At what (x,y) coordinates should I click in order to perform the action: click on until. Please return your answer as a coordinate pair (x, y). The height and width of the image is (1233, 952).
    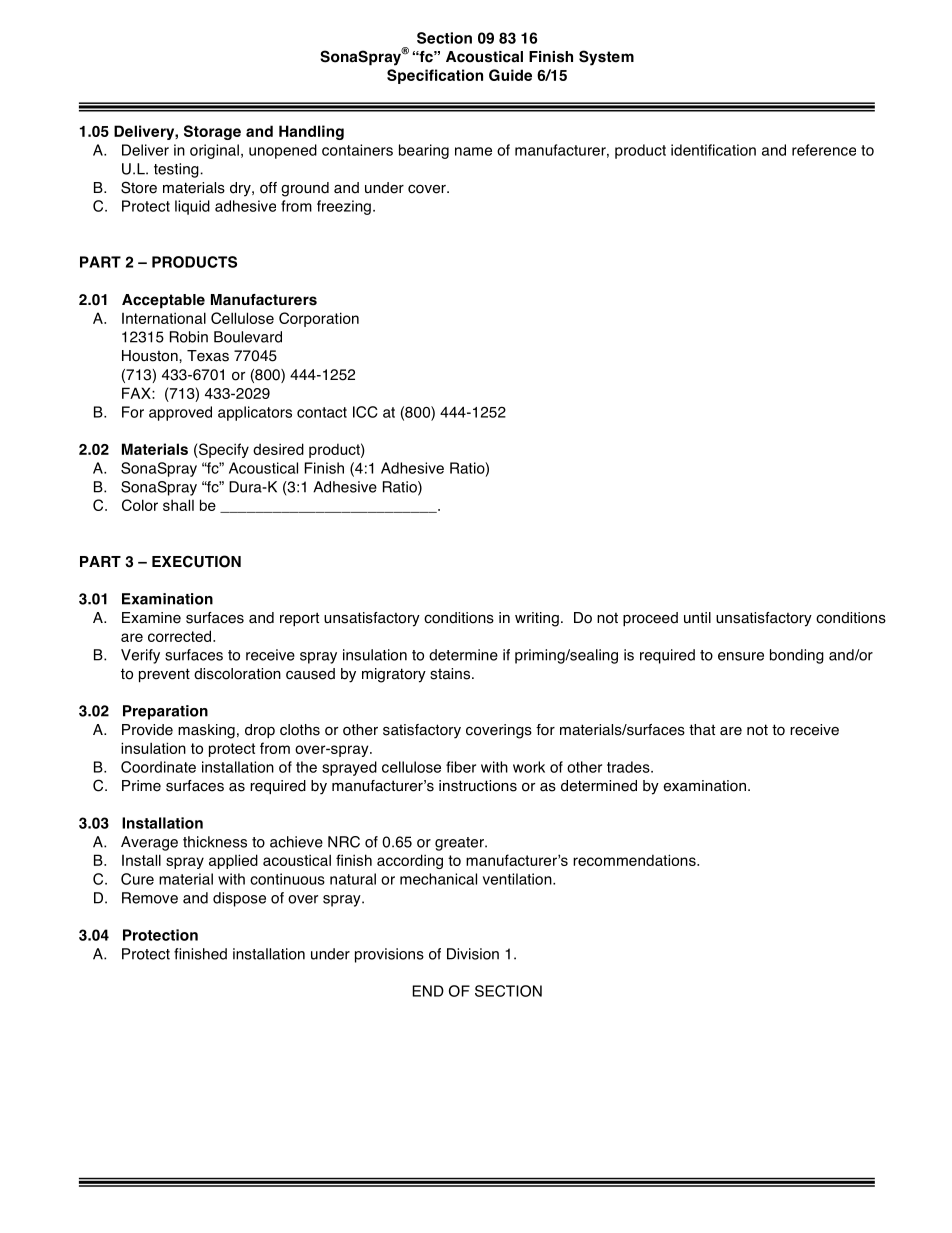
    Looking at the image, I should click on (697, 618).
